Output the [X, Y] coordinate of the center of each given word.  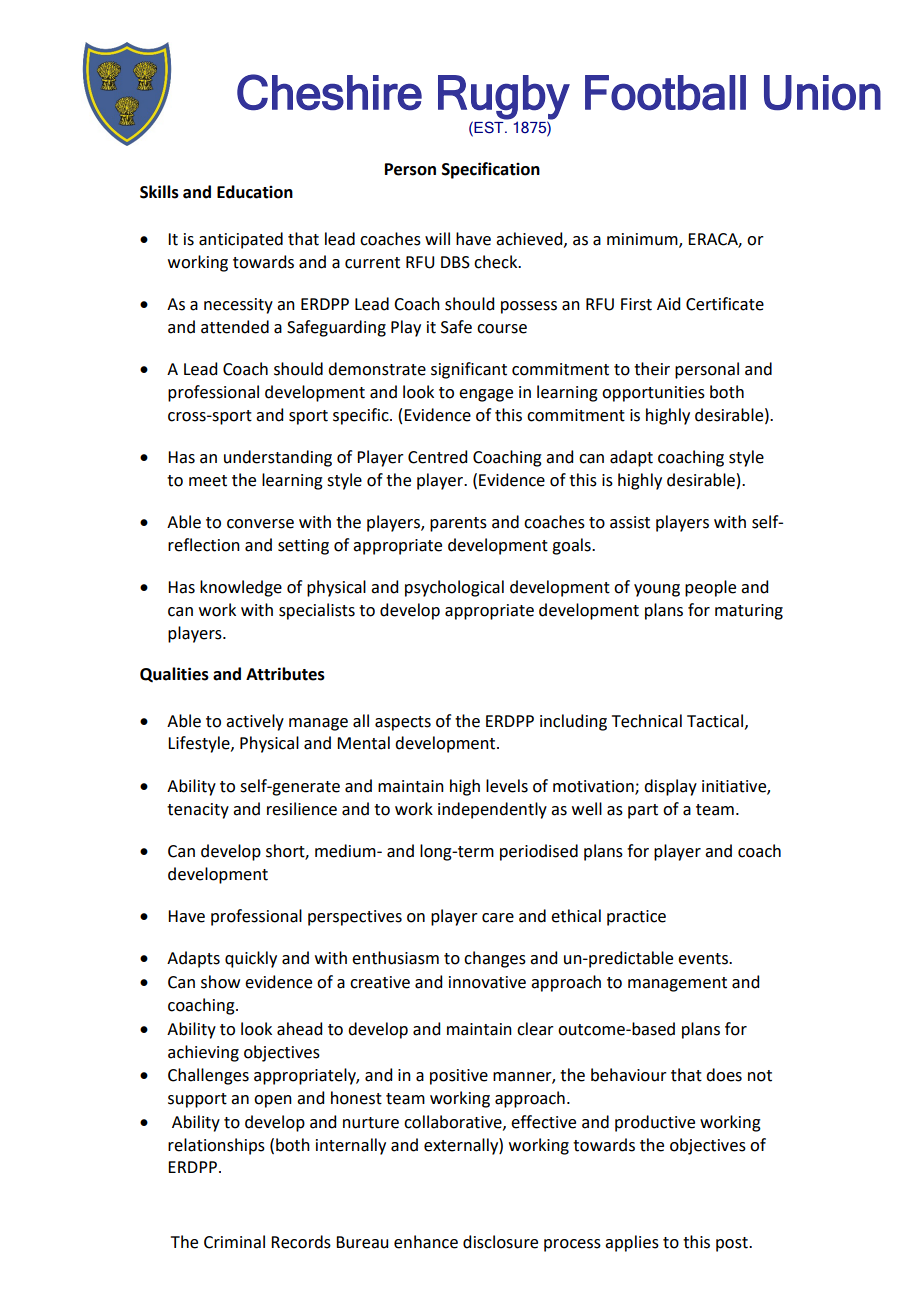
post [733, 1244]
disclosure [500, 1242]
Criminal [234, 1242]
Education [255, 192]
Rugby [504, 97]
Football [665, 93]
